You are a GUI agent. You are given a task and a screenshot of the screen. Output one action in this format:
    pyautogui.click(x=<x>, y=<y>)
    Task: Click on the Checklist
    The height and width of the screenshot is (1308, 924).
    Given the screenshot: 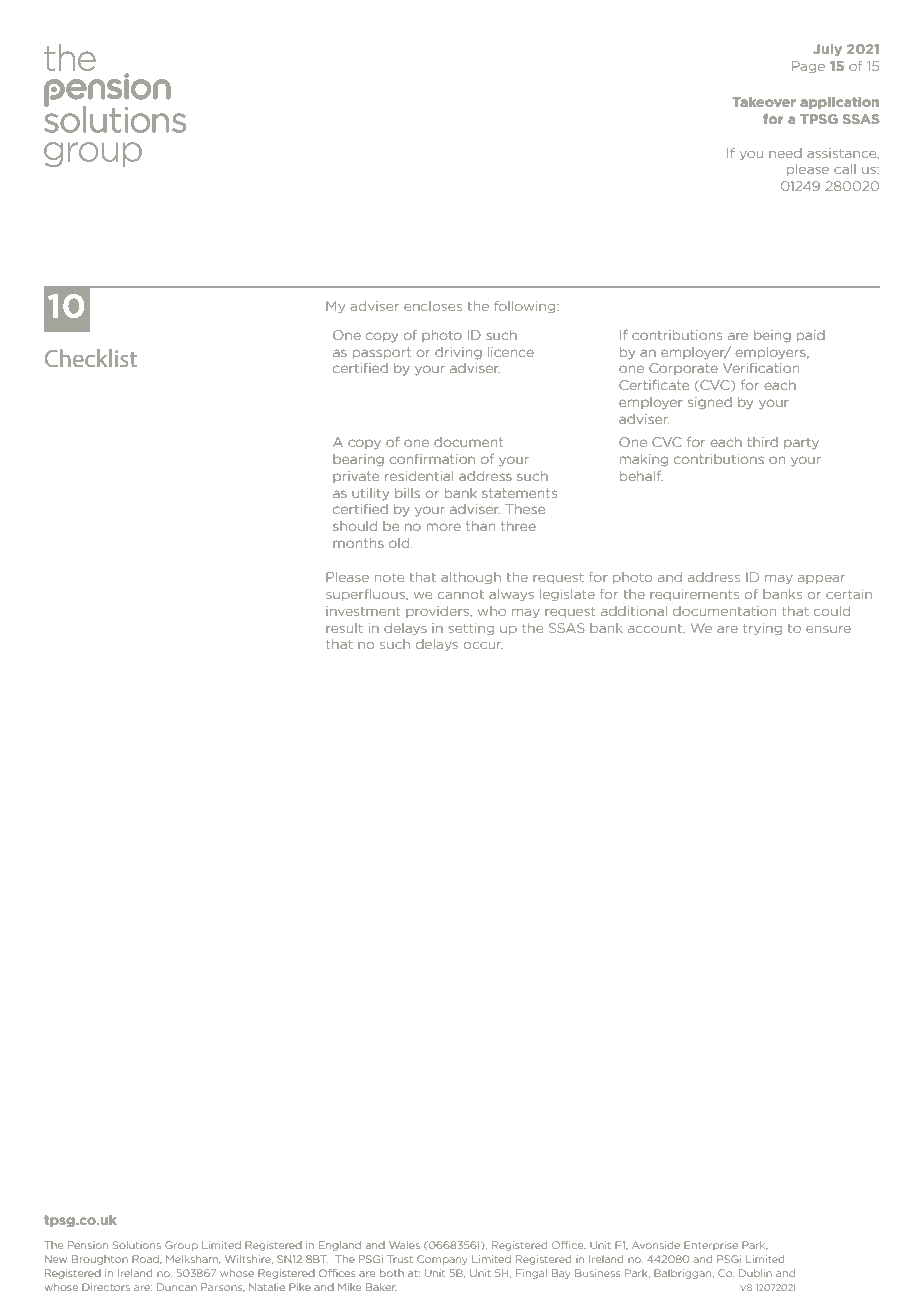 What is the action you would take?
    pyautogui.click(x=91, y=358)
